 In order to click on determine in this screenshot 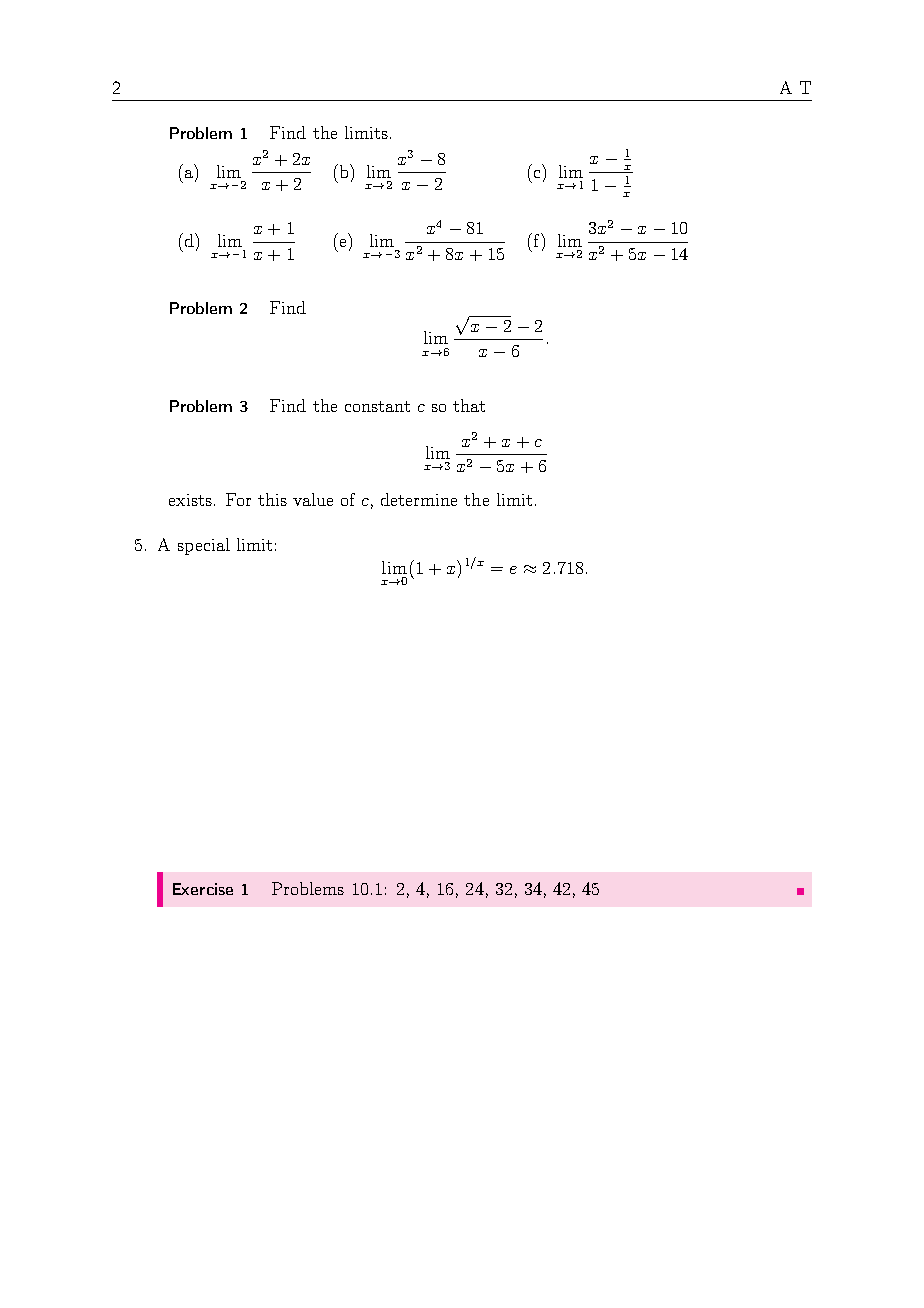, I will do `click(419, 499)`.
